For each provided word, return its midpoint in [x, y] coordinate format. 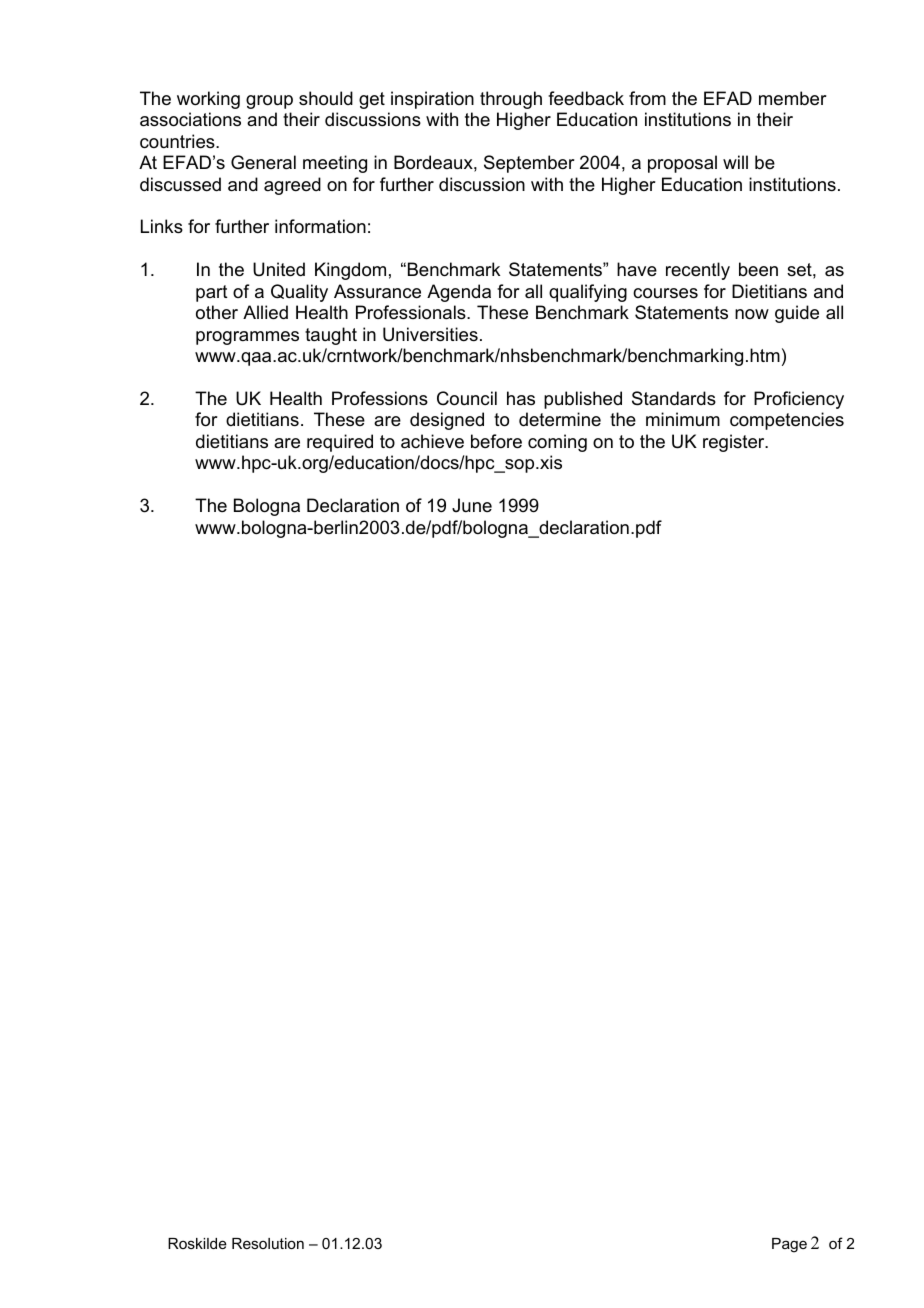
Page [789, 1245]
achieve [432, 441]
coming [557, 443]
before [496, 441]
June [472, 505]
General [263, 162]
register [735, 443]
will [735, 162]
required [340, 443]
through [511, 100]
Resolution [268, 1243]
